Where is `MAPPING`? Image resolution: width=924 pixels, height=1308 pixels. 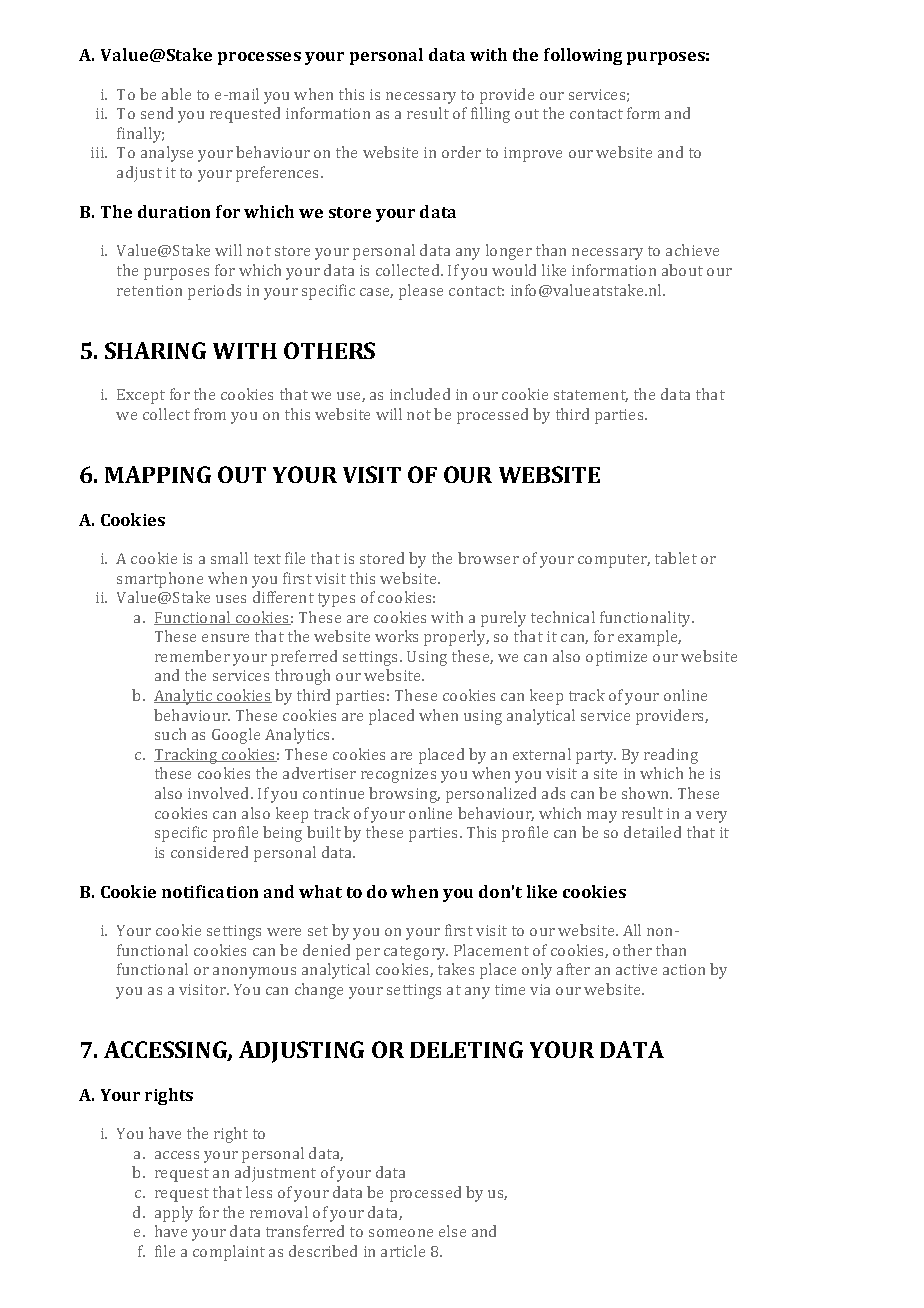 MAPPING is located at coordinates (158, 474).
